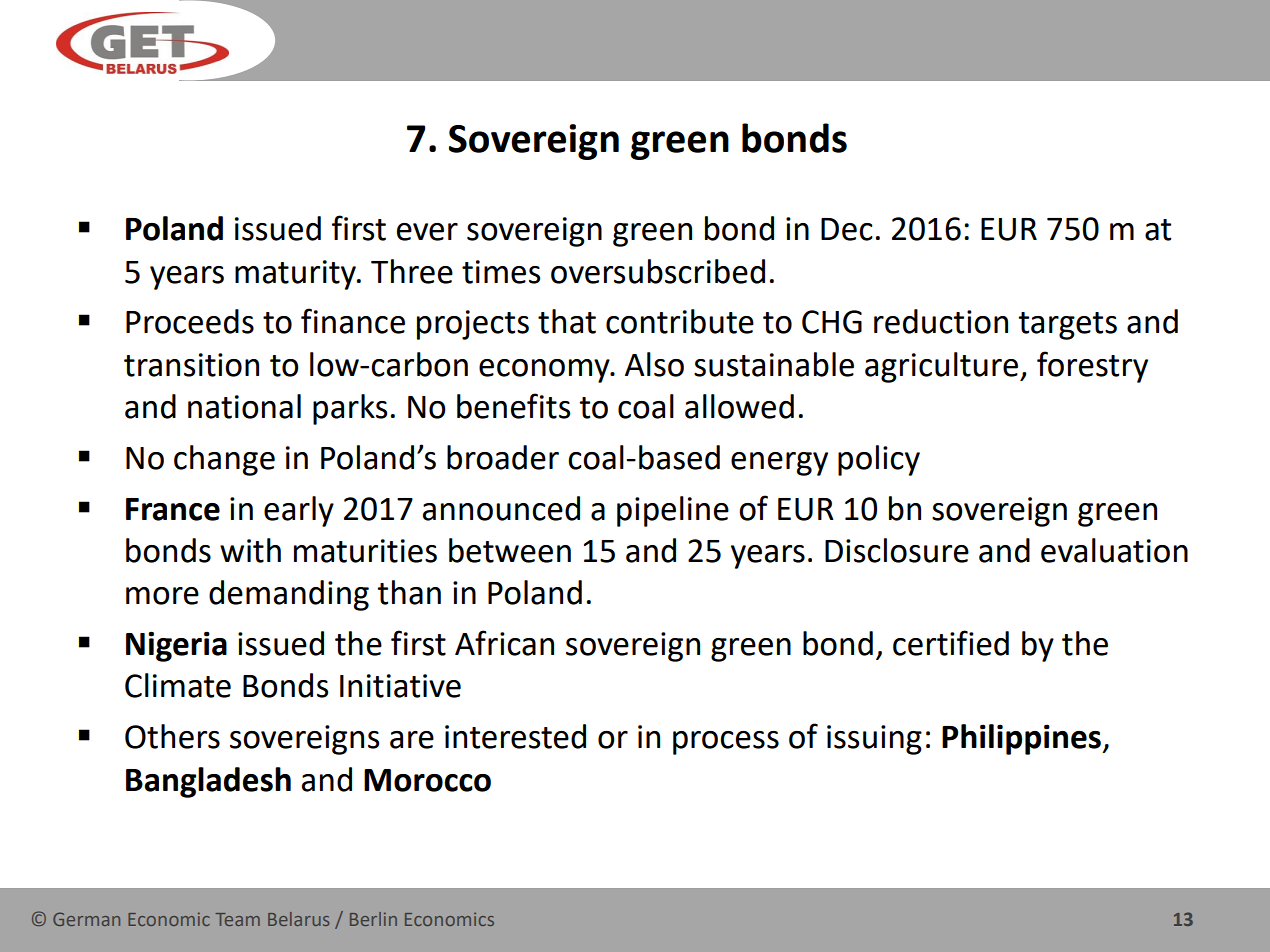 Image resolution: width=1270 pixels, height=952 pixels. What do you see at coordinates (515, 736) in the image?
I see `interested` at bounding box center [515, 736].
